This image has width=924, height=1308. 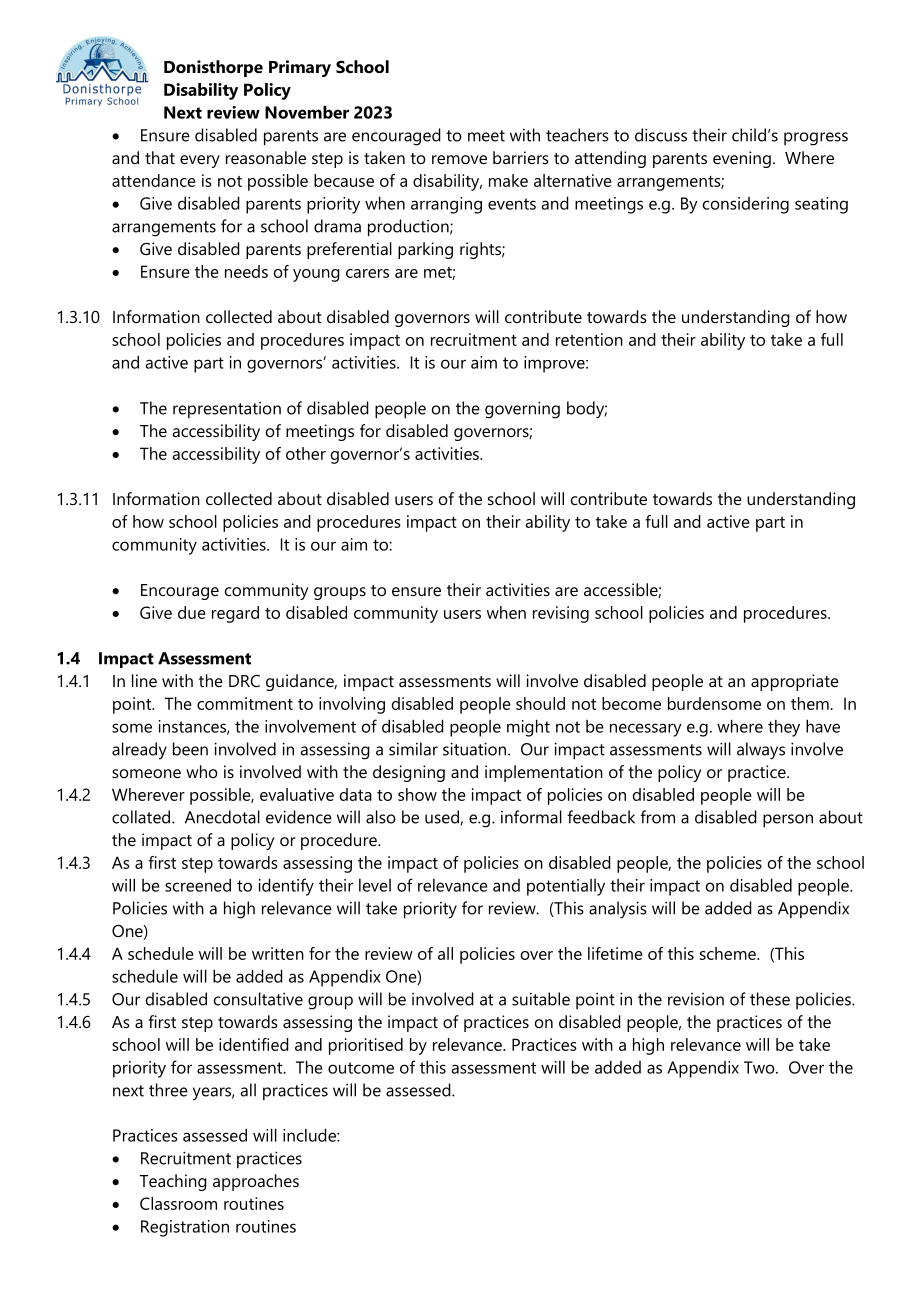 I want to click on potentially, so click(x=566, y=887).
